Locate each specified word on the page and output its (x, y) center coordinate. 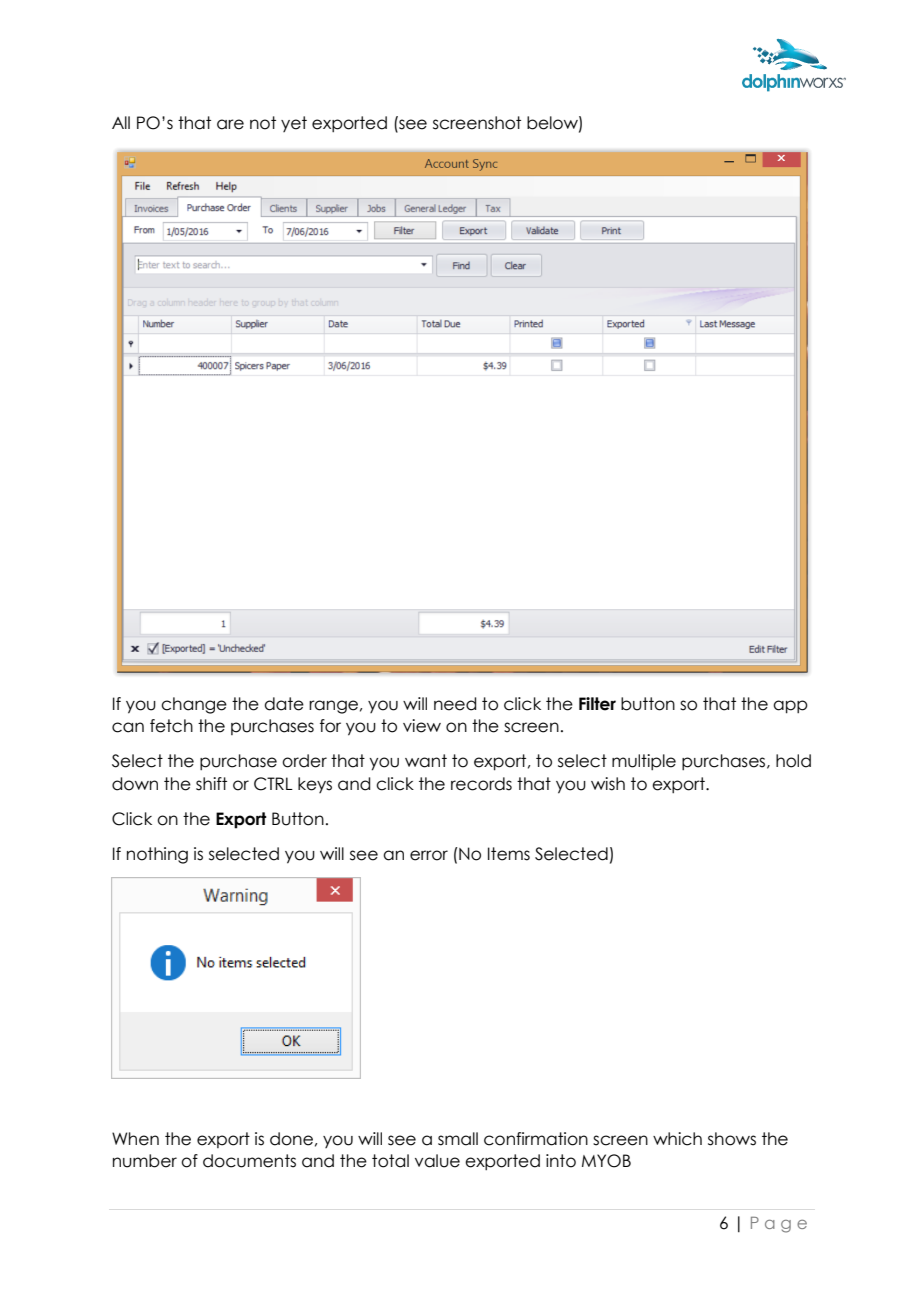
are (230, 124)
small (458, 1139)
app (790, 707)
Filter (597, 704)
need (455, 704)
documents (249, 1161)
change (194, 705)
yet (294, 124)
